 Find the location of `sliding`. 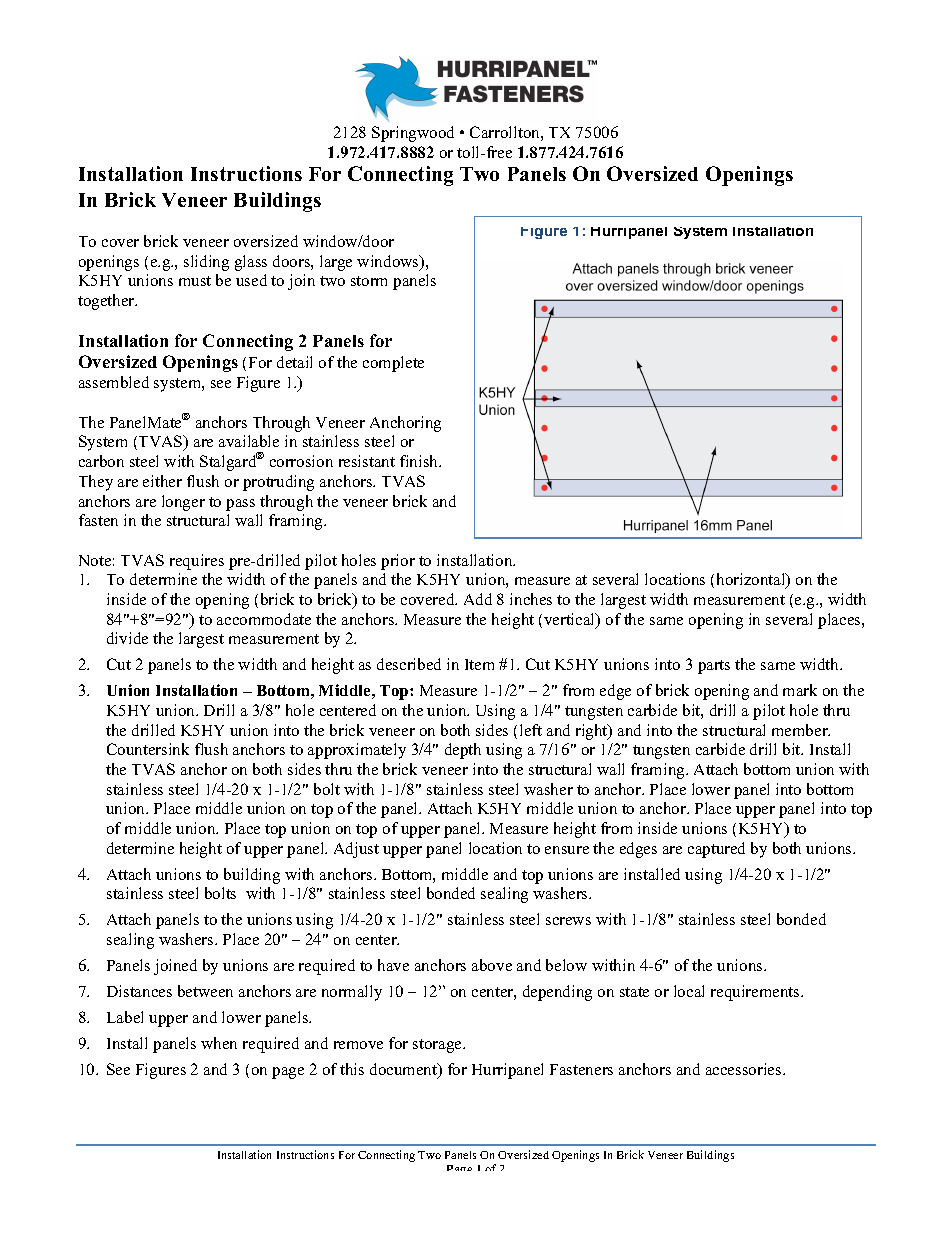

sliding is located at coordinates (206, 263).
